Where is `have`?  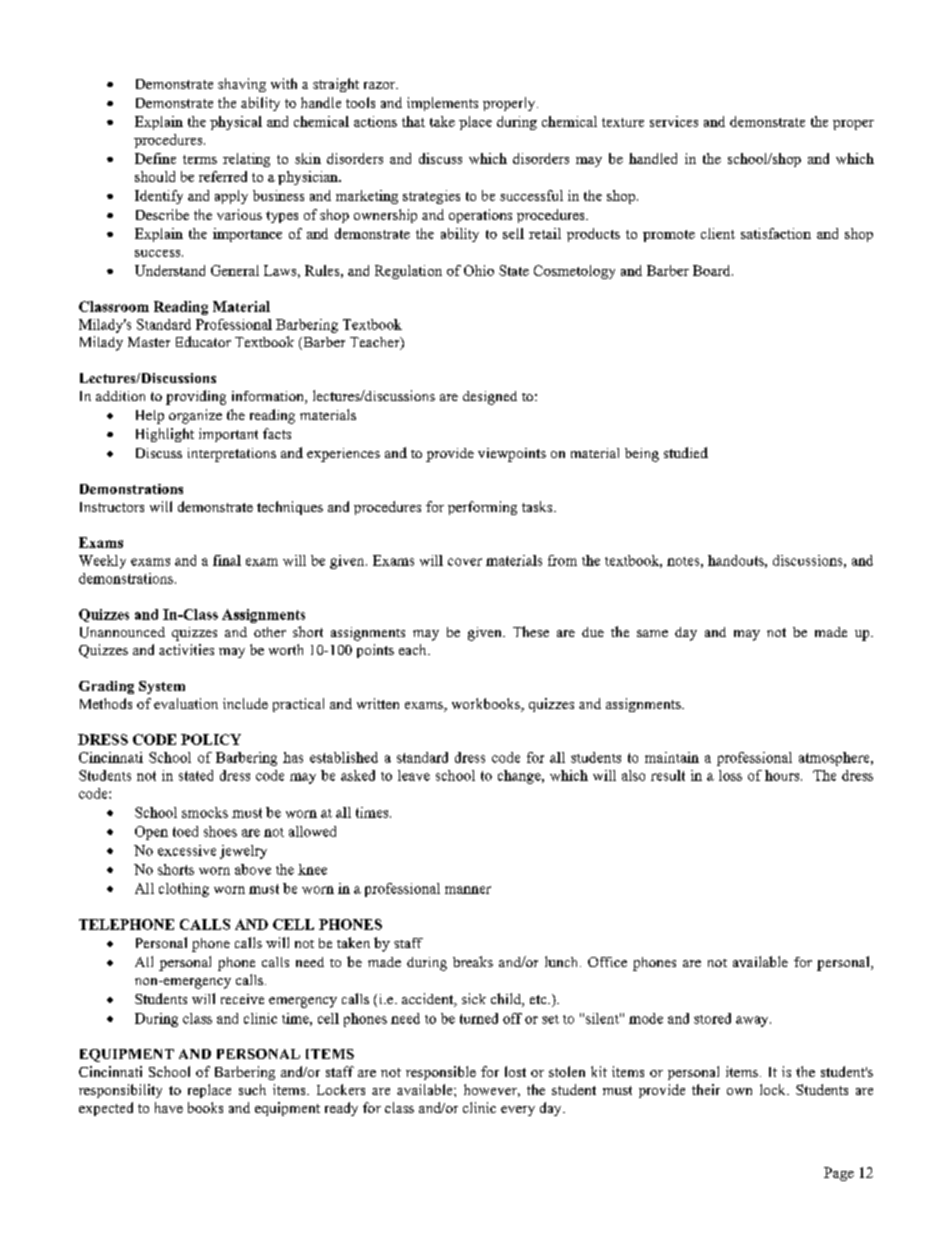
have is located at coordinates (169, 1107).
